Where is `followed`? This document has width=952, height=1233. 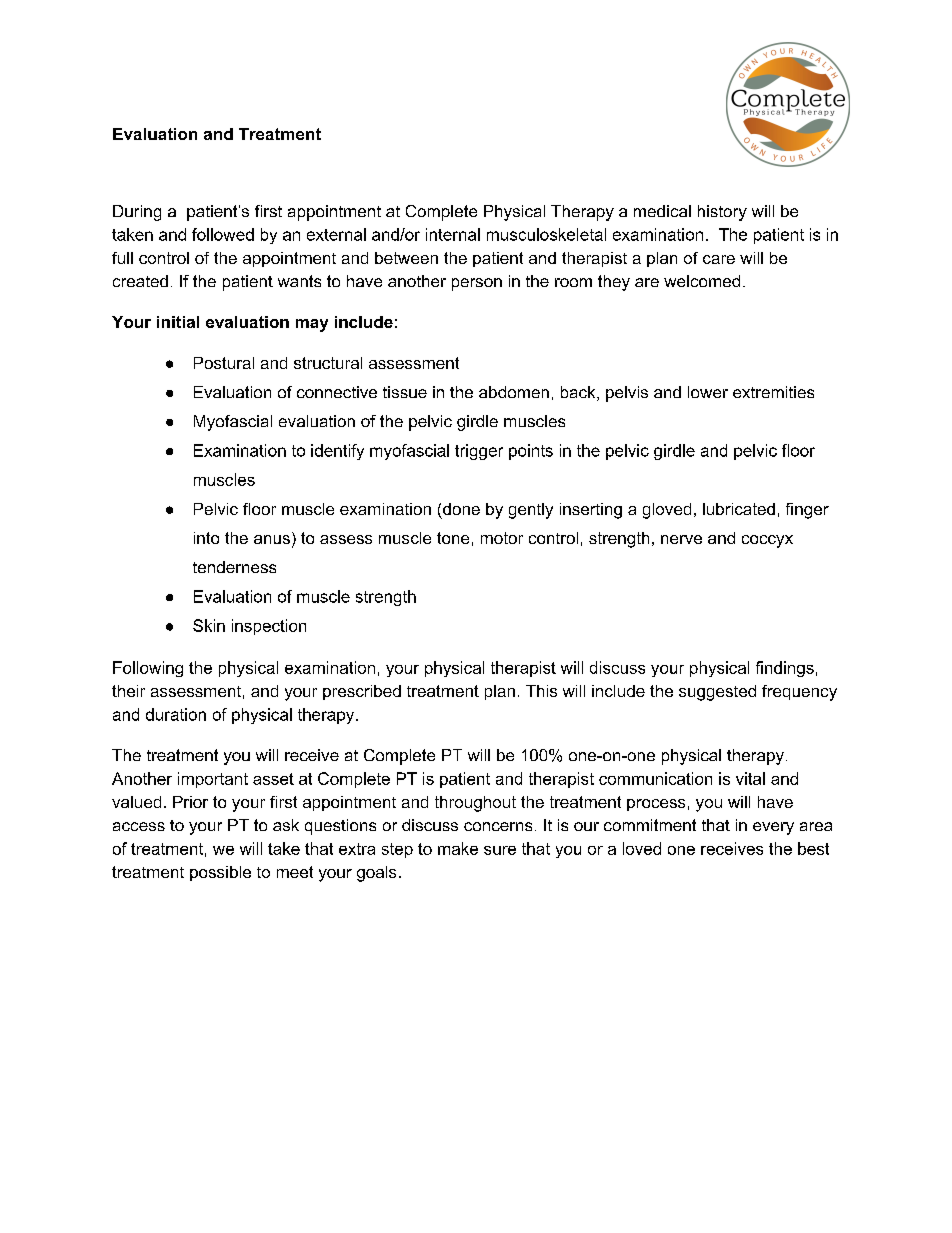
followed is located at coordinates (223, 234).
